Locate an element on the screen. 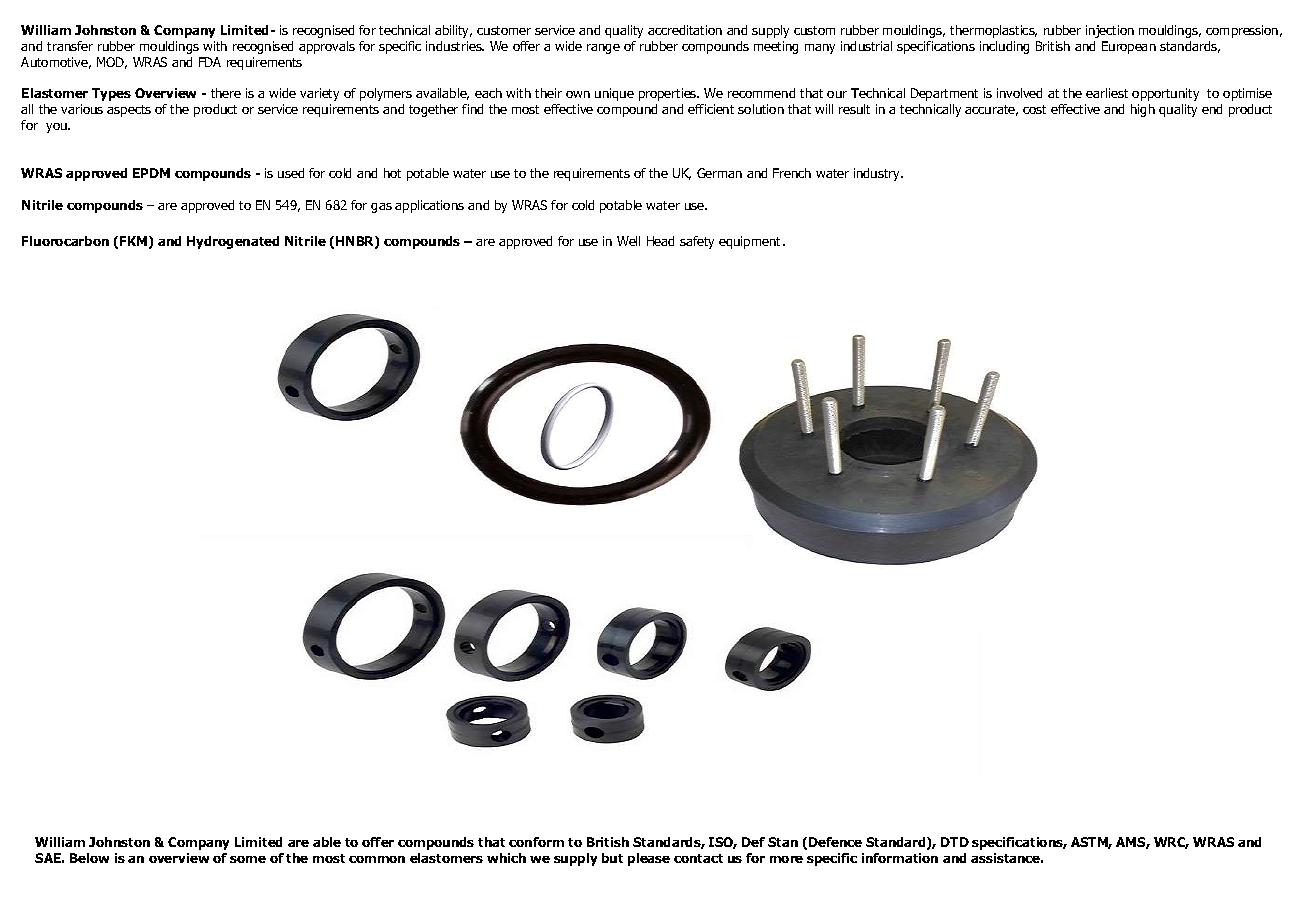 The height and width of the screenshot is (924, 1308). safety is located at coordinates (697, 242).
